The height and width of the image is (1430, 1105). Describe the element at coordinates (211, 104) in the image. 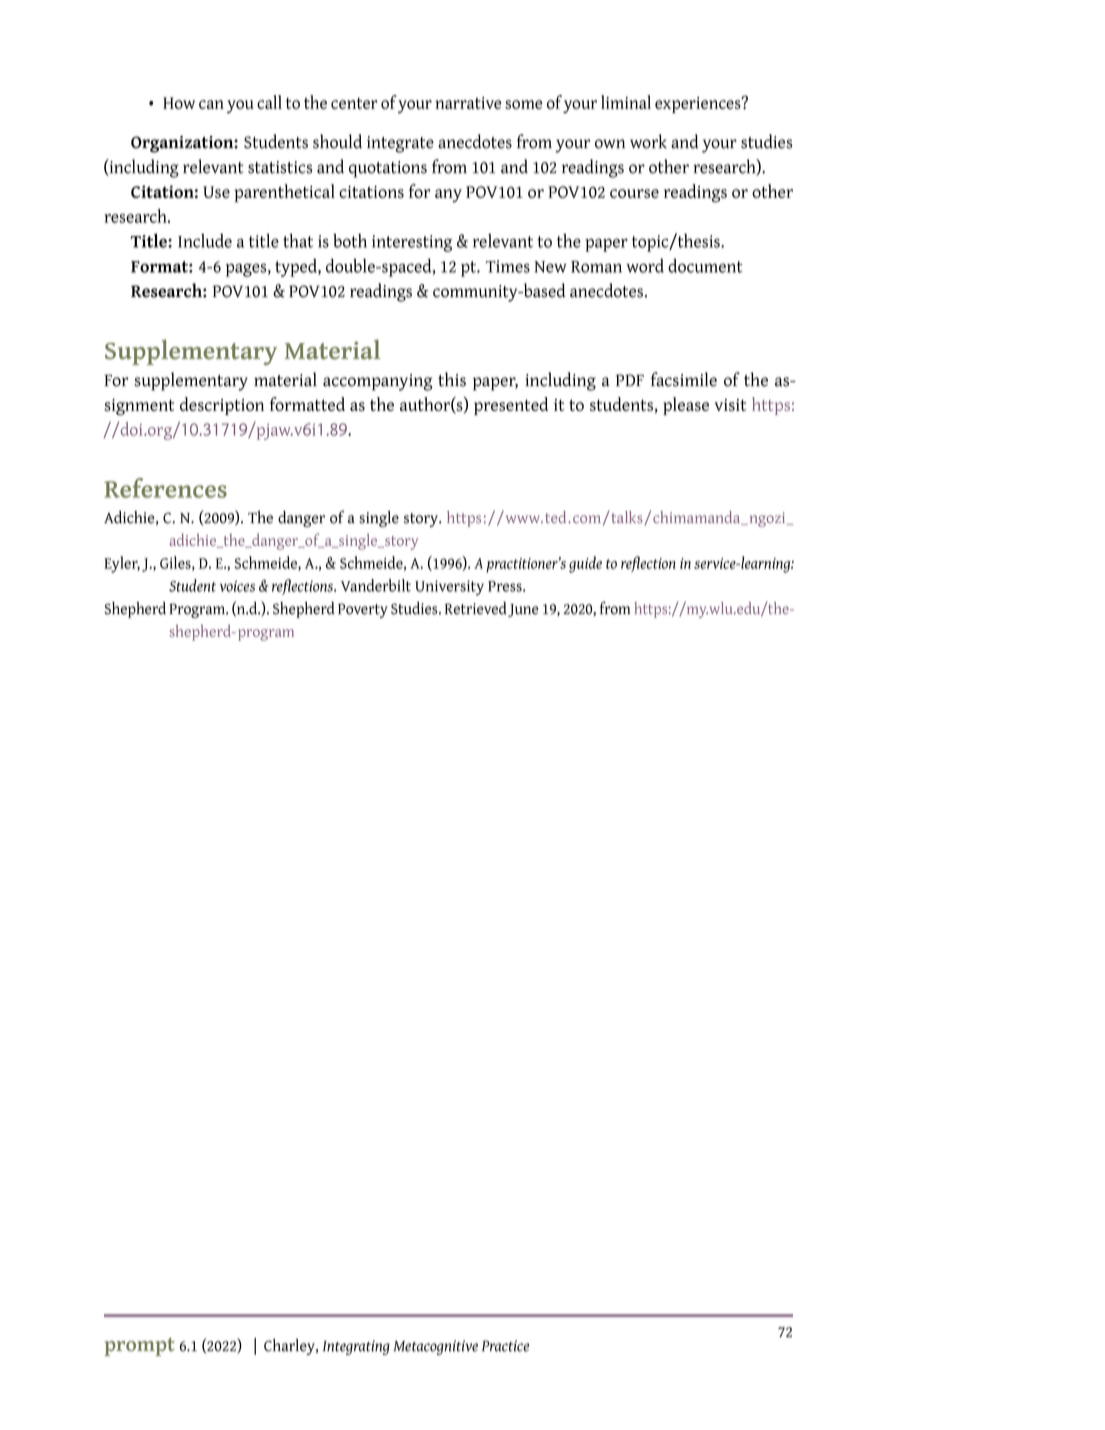

I see `can` at that location.
